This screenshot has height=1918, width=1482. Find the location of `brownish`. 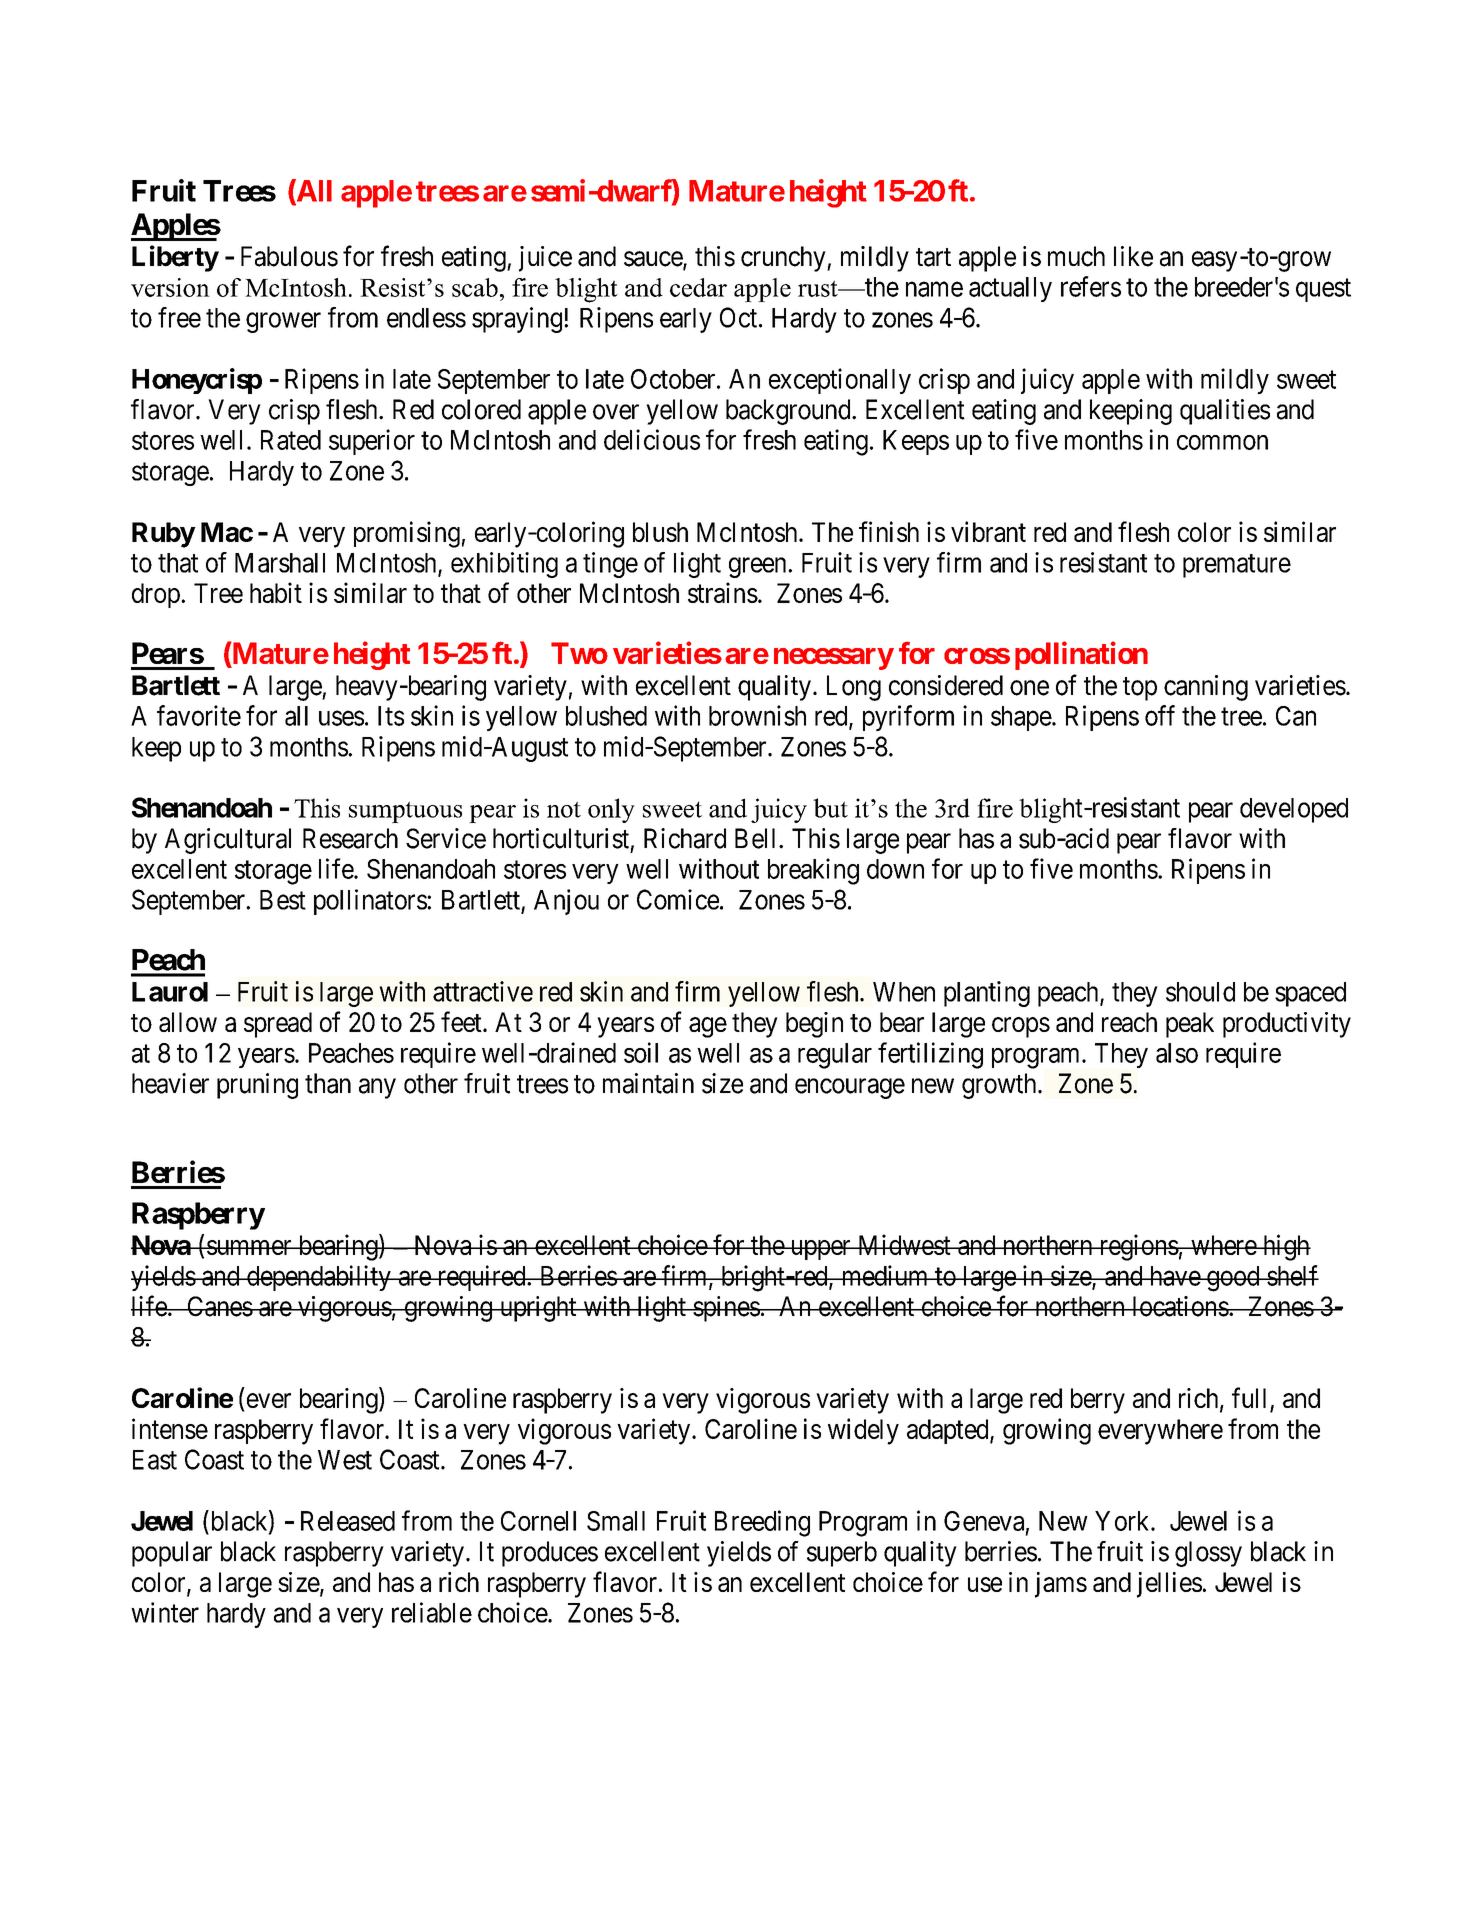

brownish is located at coordinates (757, 715).
